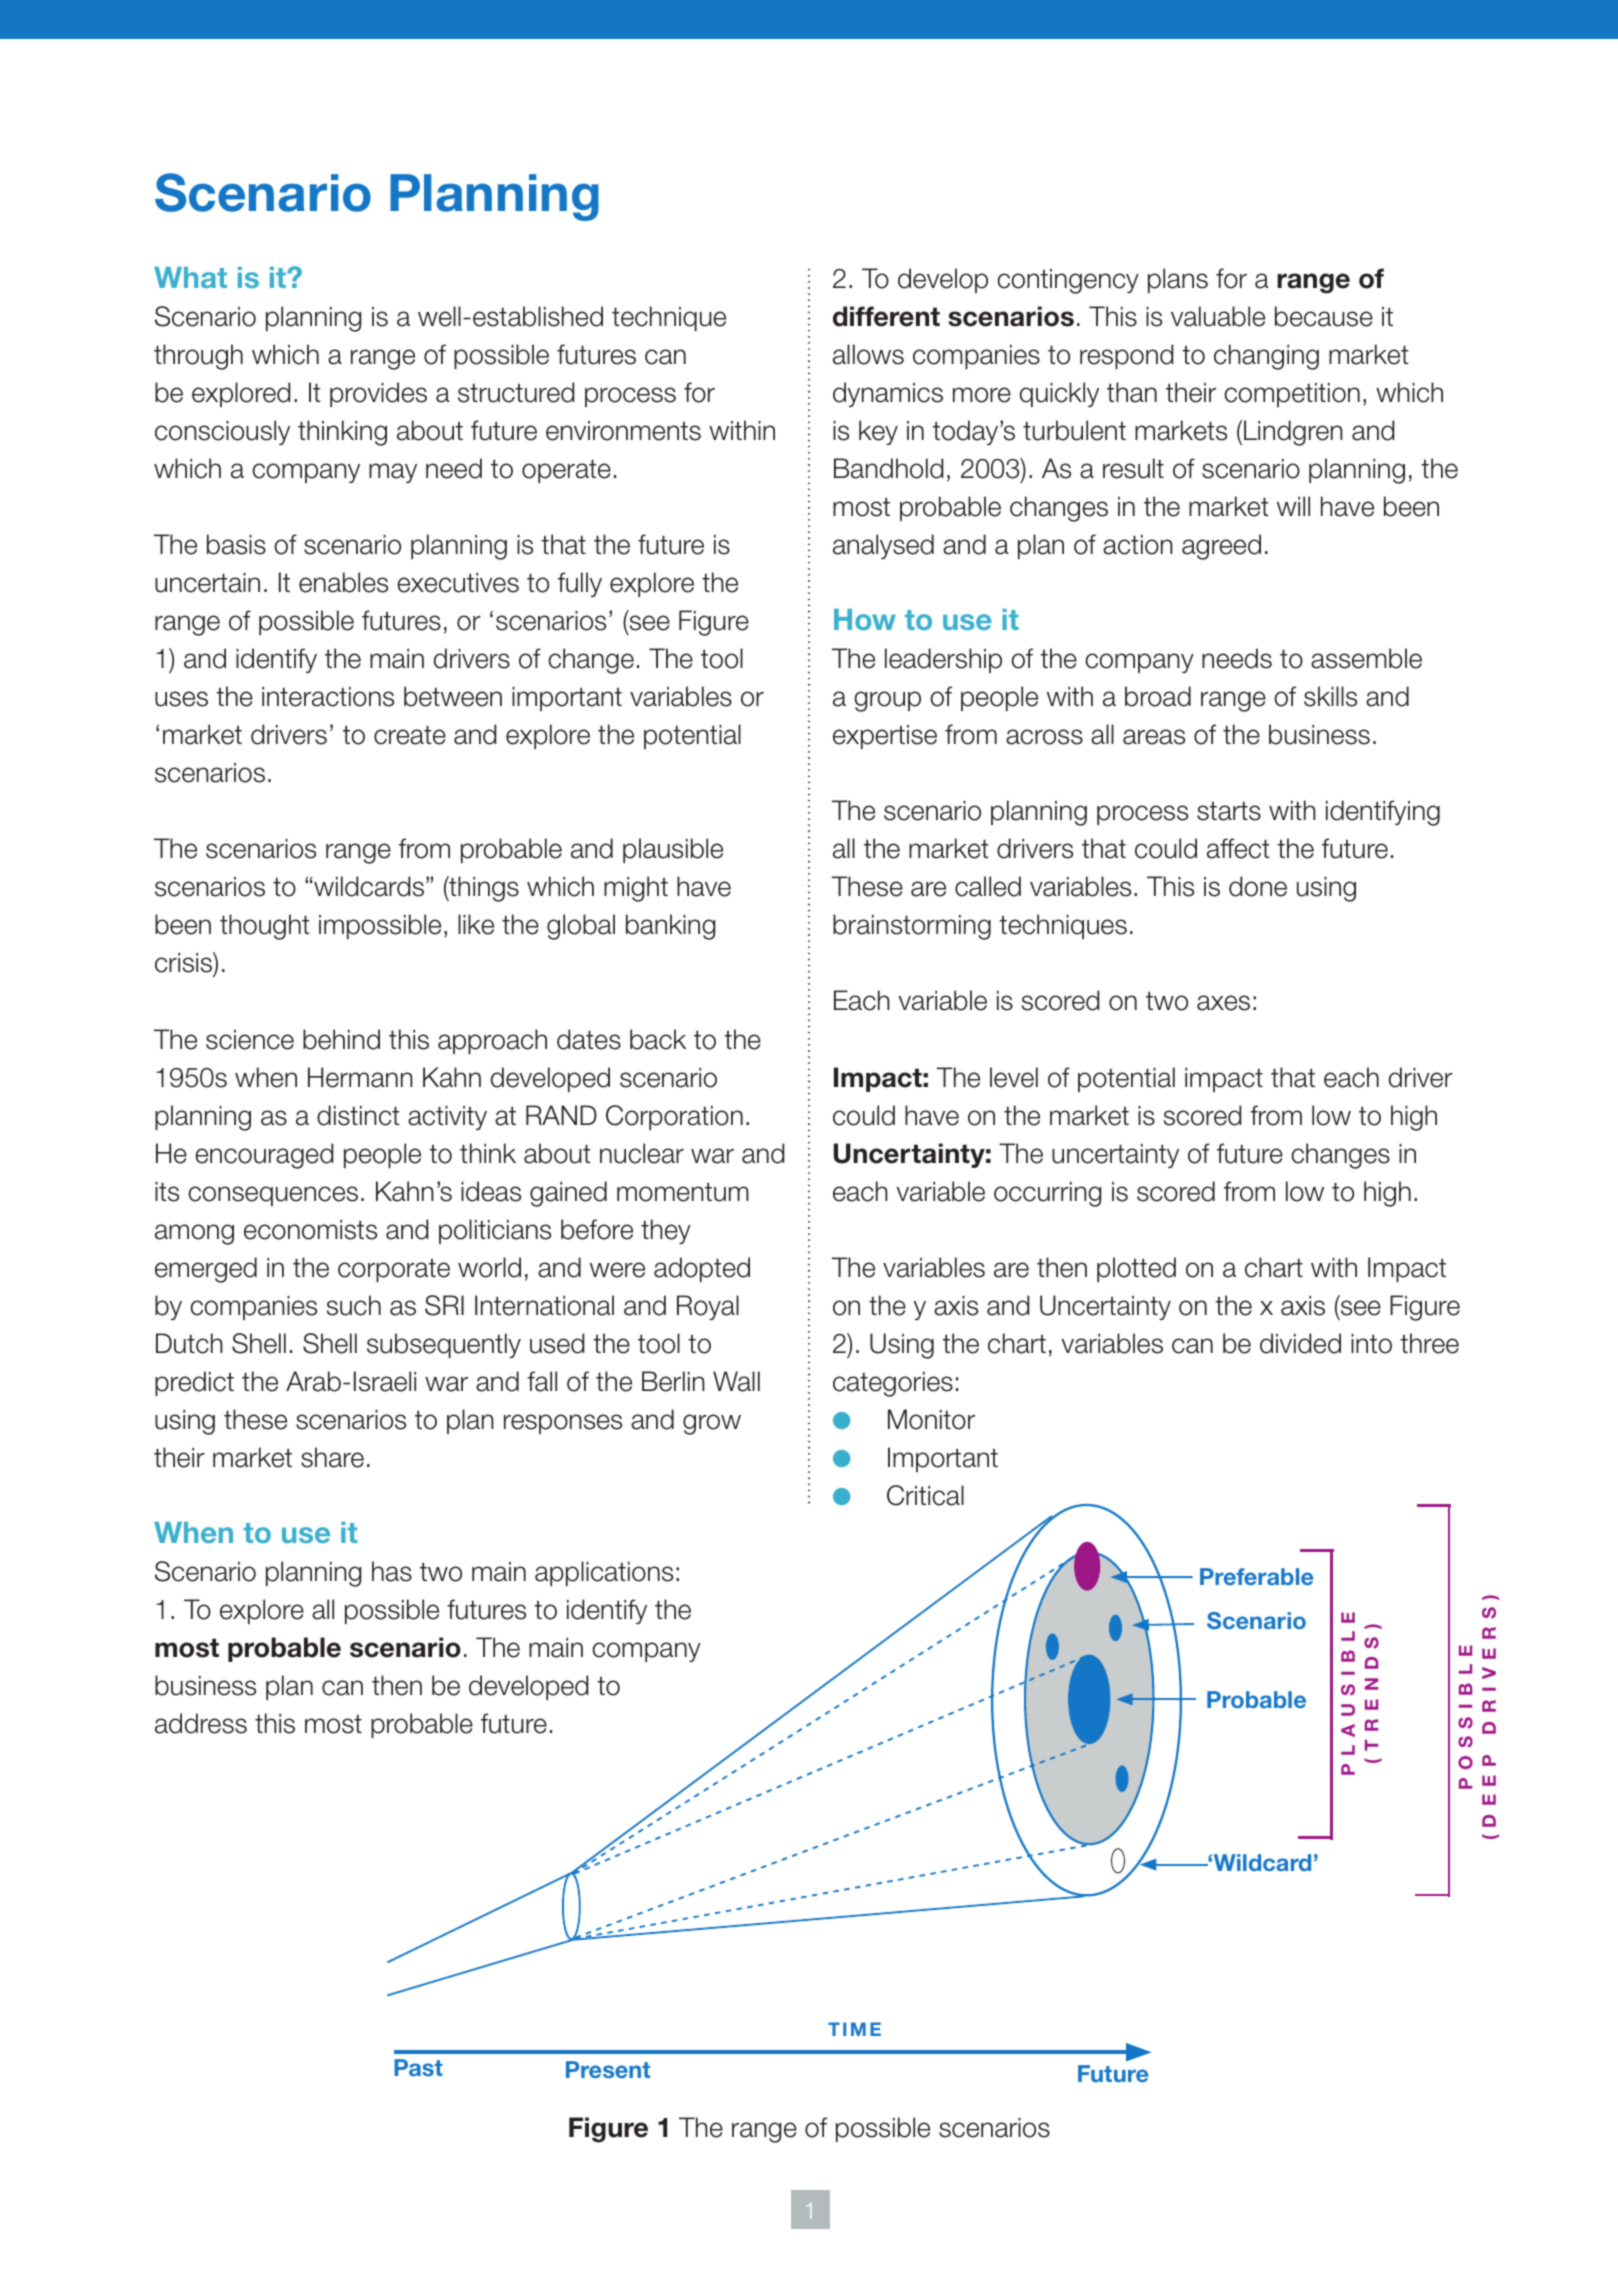  What do you see at coordinates (1256, 1576) in the screenshot?
I see `Preferable` at bounding box center [1256, 1576].
